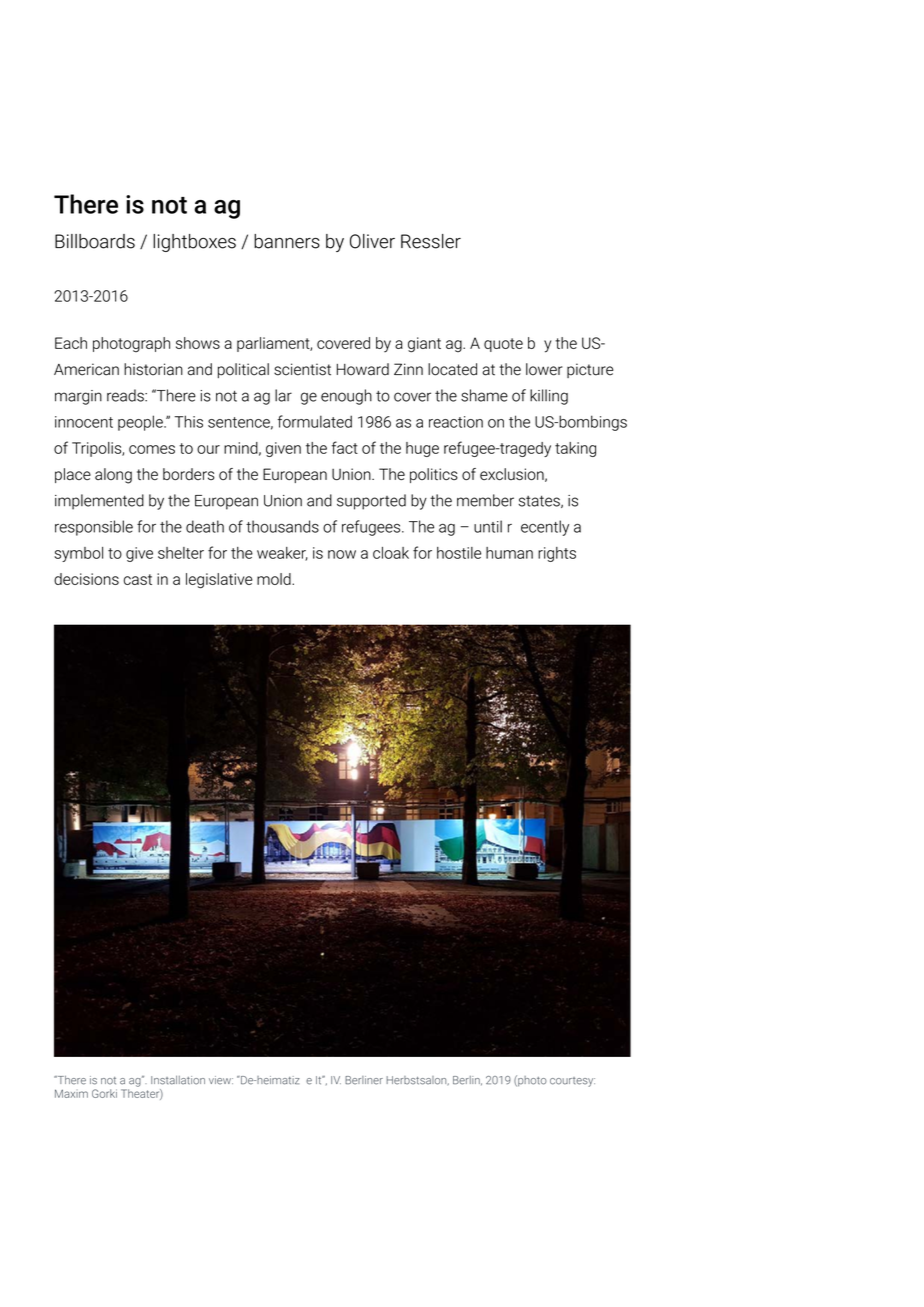 The width and height of the page is (924, 1307). Describe the element at coordinates (575, 449) in the page. I see `taking` at that location.
